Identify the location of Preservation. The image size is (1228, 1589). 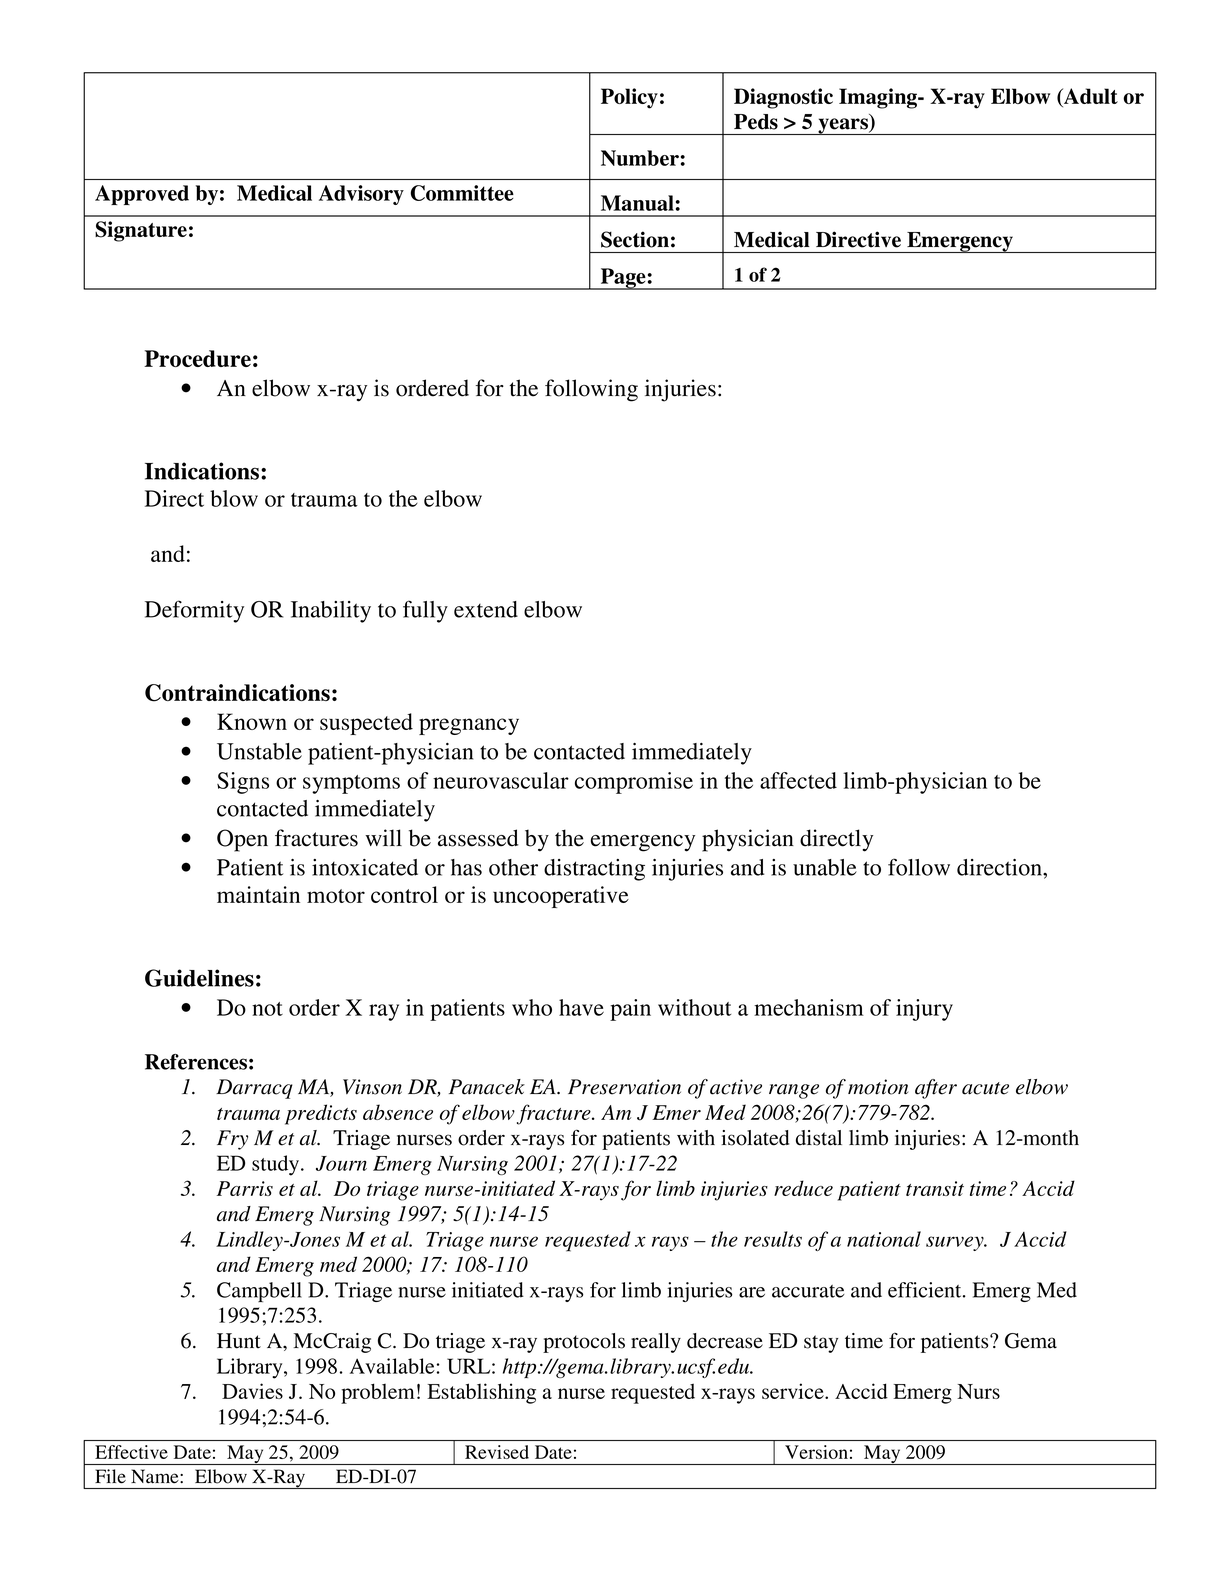
(624, 1087).
